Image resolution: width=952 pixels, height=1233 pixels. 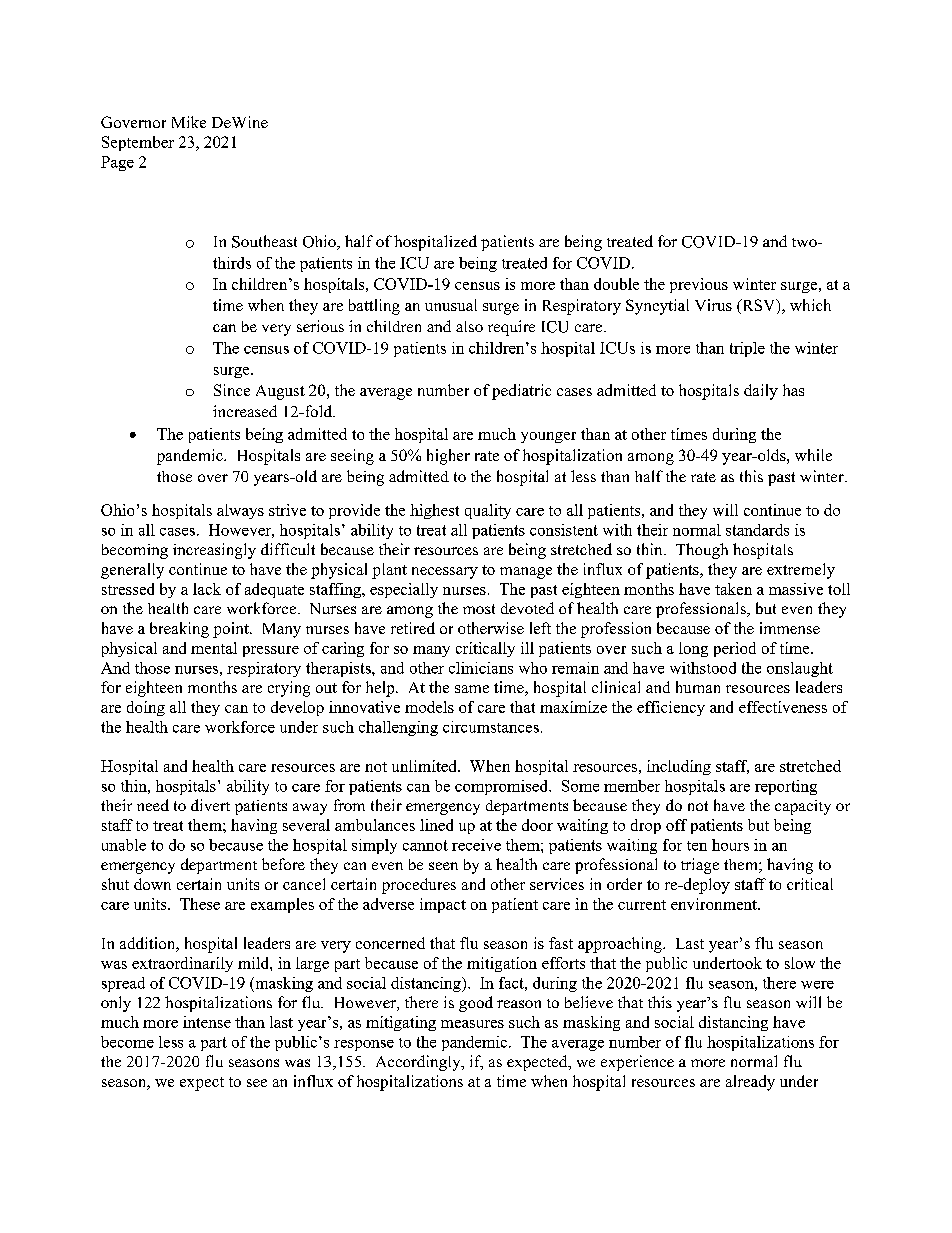 I want to click on Since, so click(x=232, y=390).
